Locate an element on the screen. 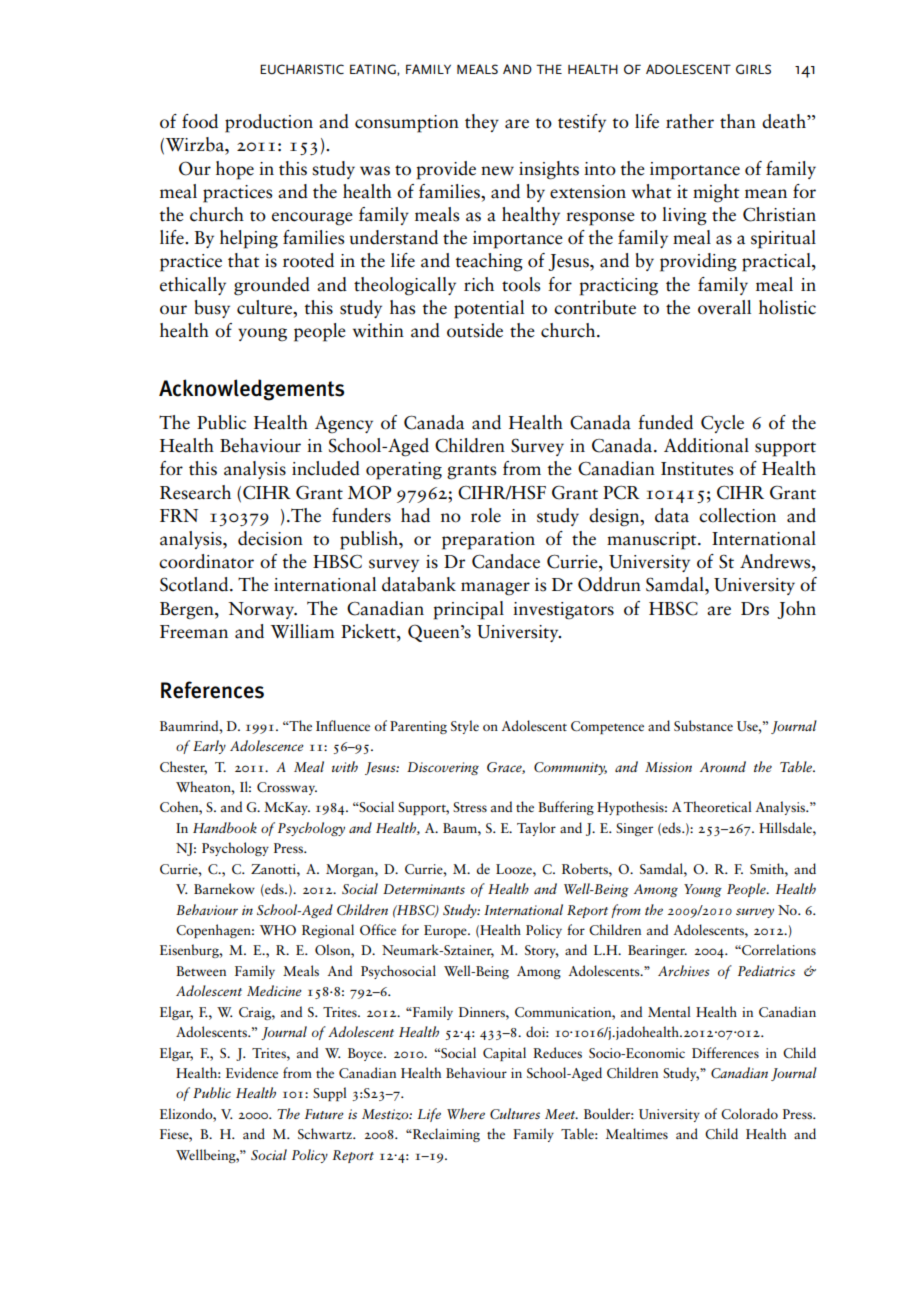  Evidence is located at coordinates (252, 1072).
